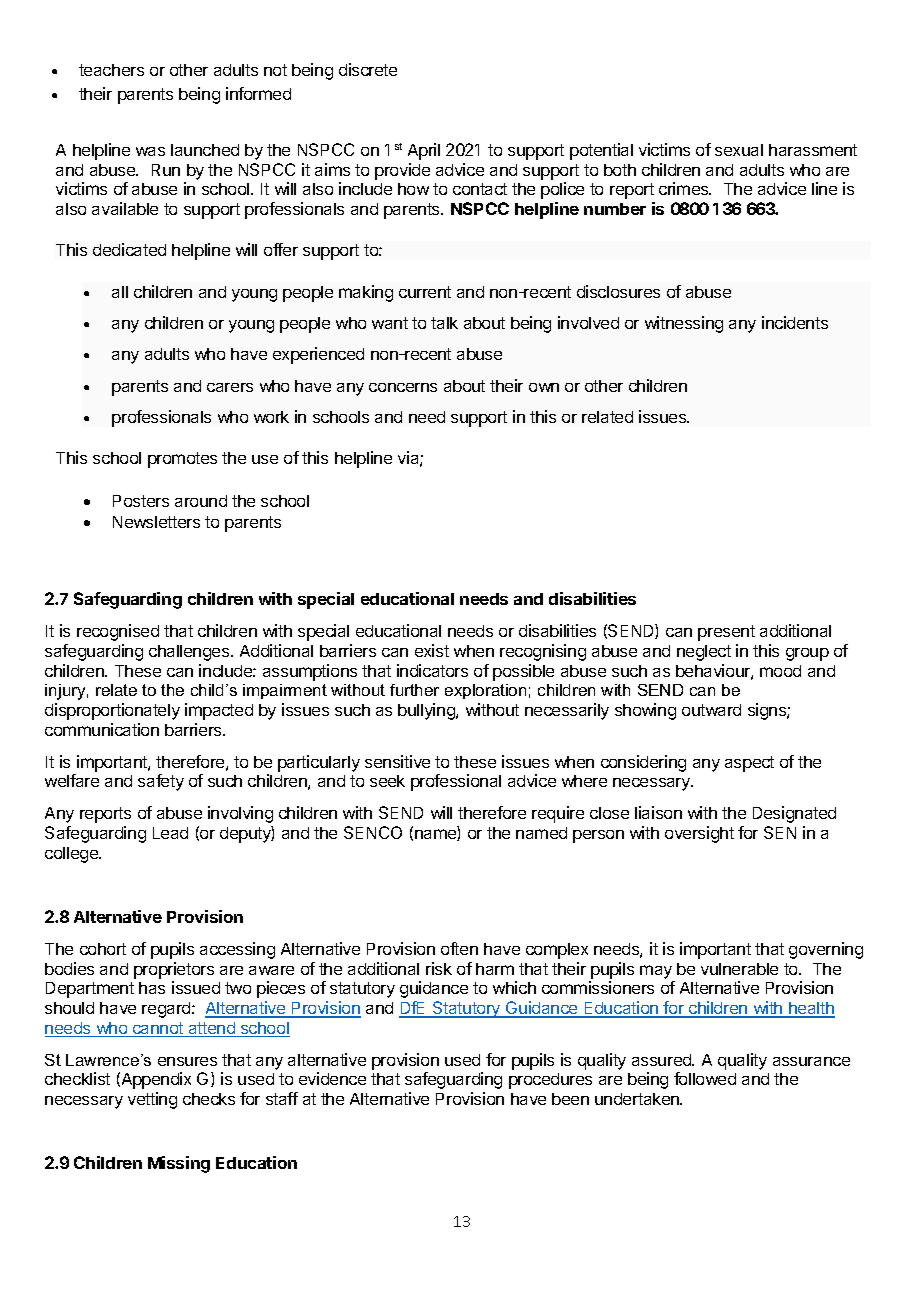 The width and height of the screenshot is (924, 1308). Describe the element at coordinates (739, 150) in the screenshot. I see `sexual` at that location.
